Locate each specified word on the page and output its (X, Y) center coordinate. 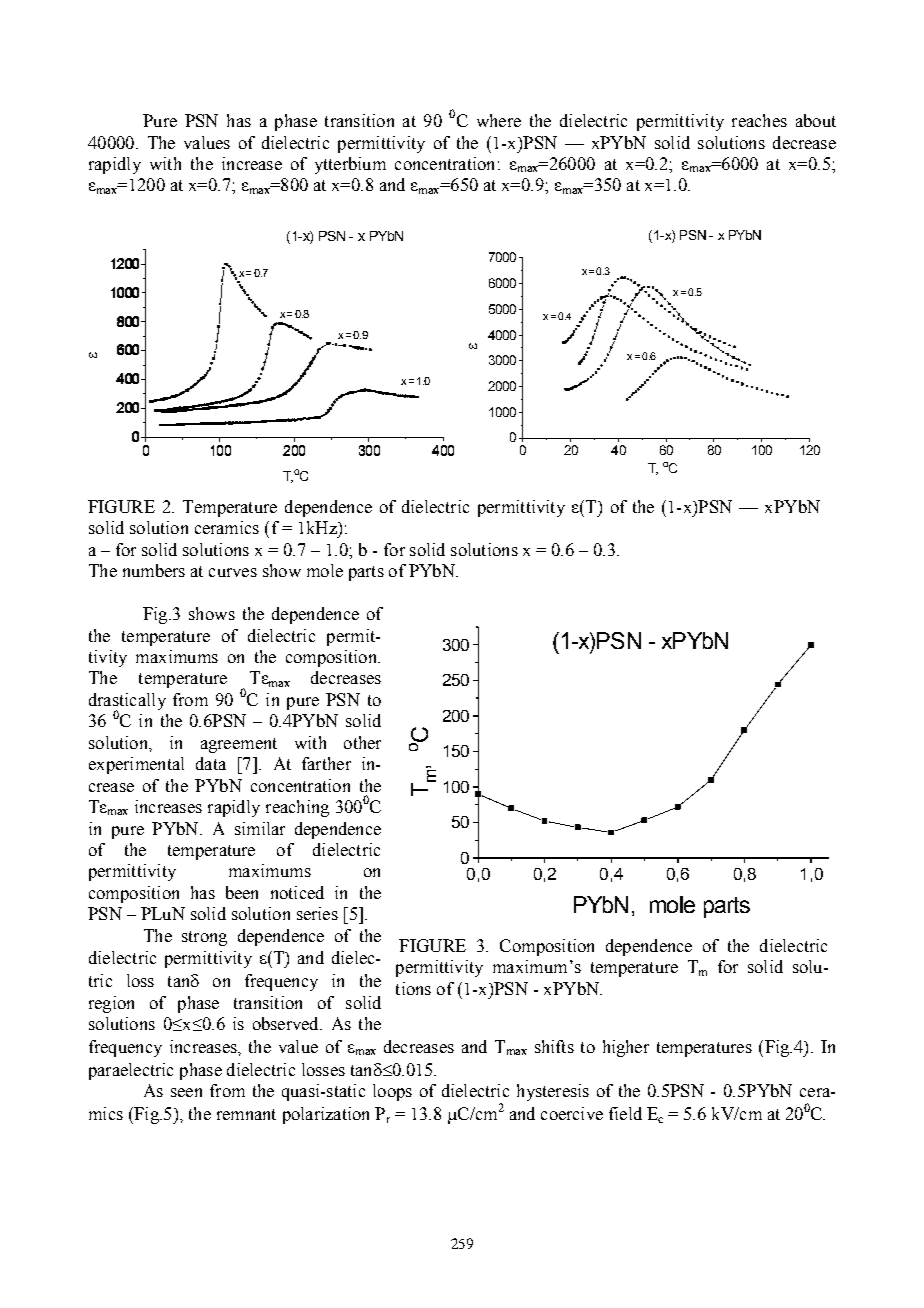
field (625, 1113)
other (362, 742)
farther (326, 763)
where (499, 120)
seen (186, 1092)
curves (233, 572)
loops (392, 1092)
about (816, 120)
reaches (759, 120)
